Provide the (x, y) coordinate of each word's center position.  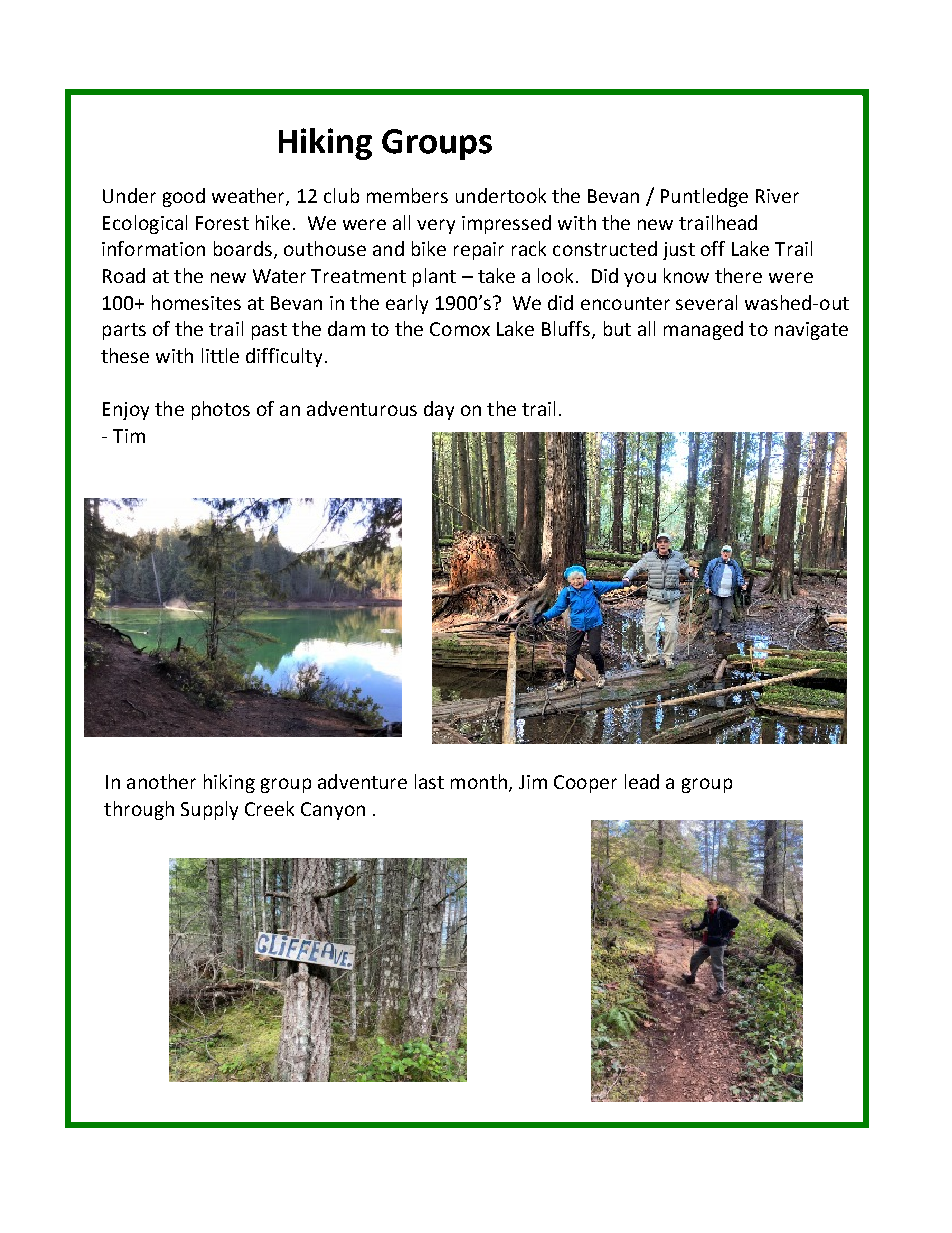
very (436, 226)
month (479, 781)
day (439, 410)
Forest (222, 223)
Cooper (585, 784)
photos (221, 410)
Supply (209, 810)
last (429, 781)
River (777, 196)
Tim (129, 436)
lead (642, 781)
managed (703, 330)
